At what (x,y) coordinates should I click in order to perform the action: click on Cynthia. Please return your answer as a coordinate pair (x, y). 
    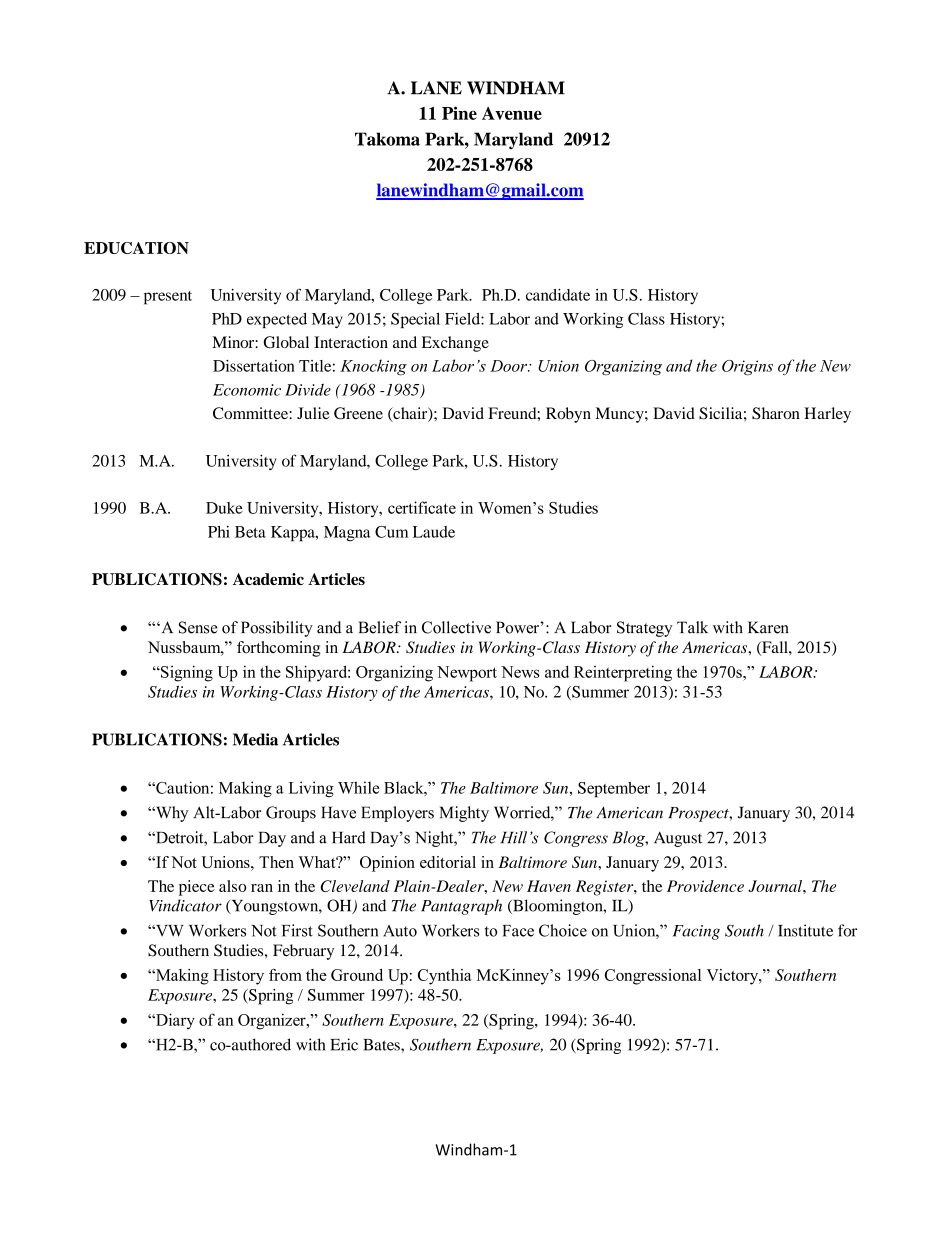
    Looking at the image, I should click on (445, 977).
